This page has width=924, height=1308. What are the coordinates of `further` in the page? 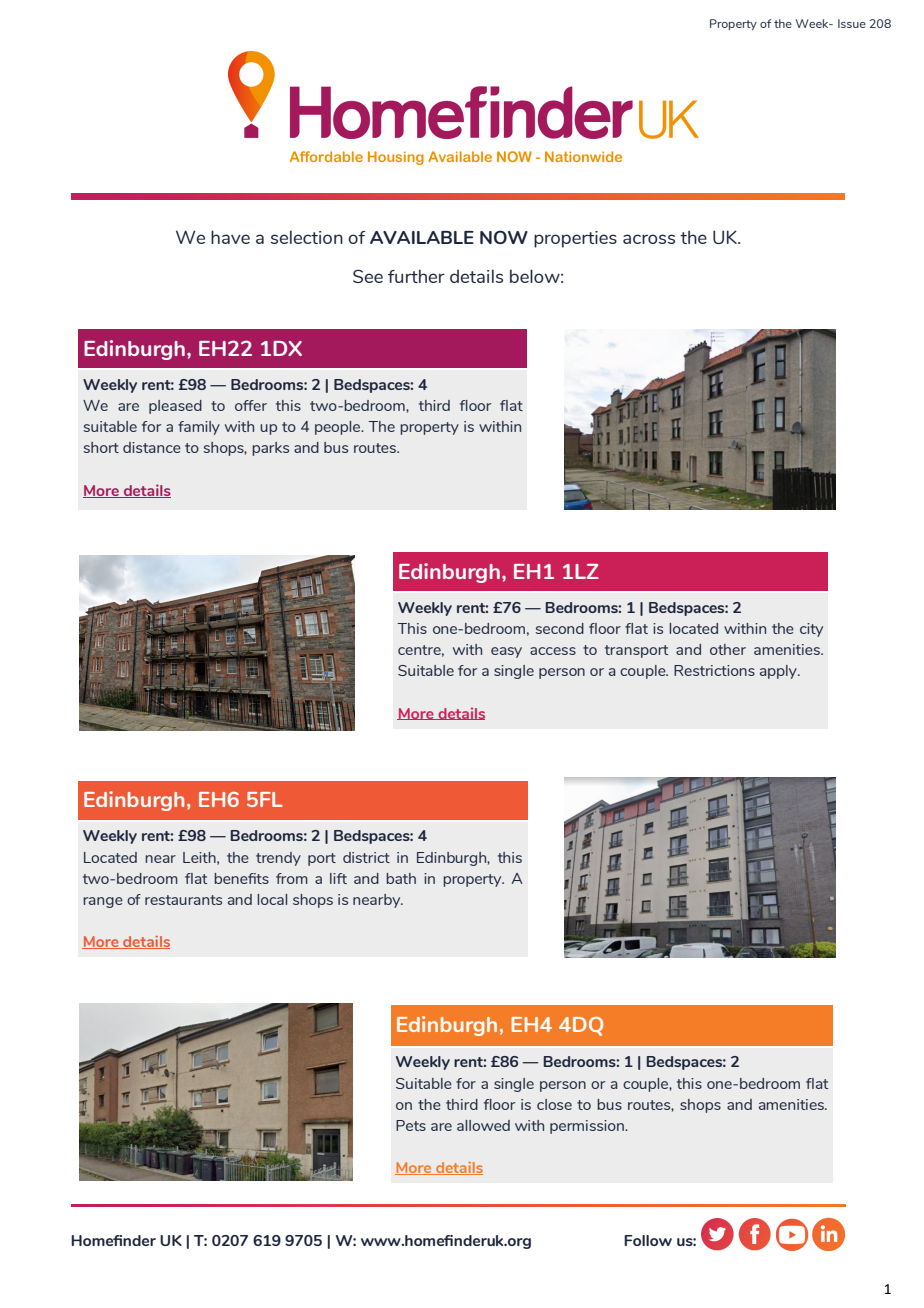 It's located at (416, 276).
